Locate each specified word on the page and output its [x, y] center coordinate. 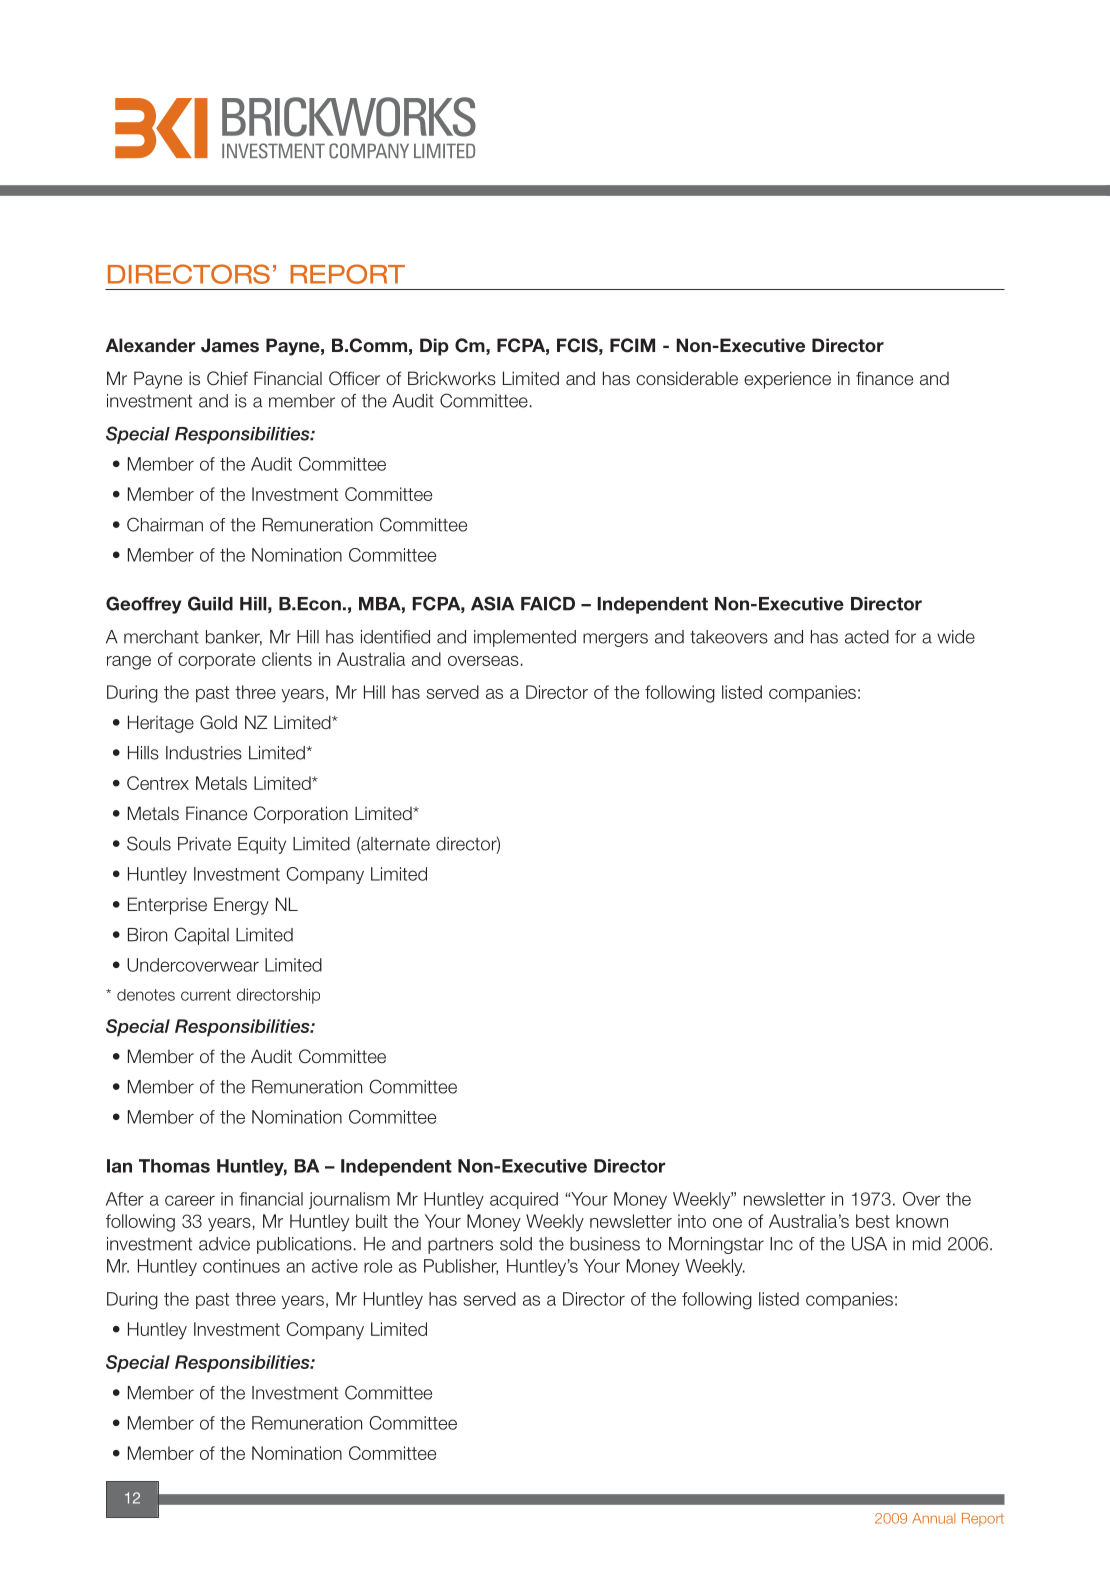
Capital [201, 936]
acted [867, 637]
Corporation [301, 815]
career [190, 1200]
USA [869, 1243]
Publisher [461, 1267]
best [873, 1221]
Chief [227, 378]
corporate [216, 661]
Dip [434, 347]
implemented [525, 638]
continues [241, 1266]
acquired [524, 1200]
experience [787, 380]
